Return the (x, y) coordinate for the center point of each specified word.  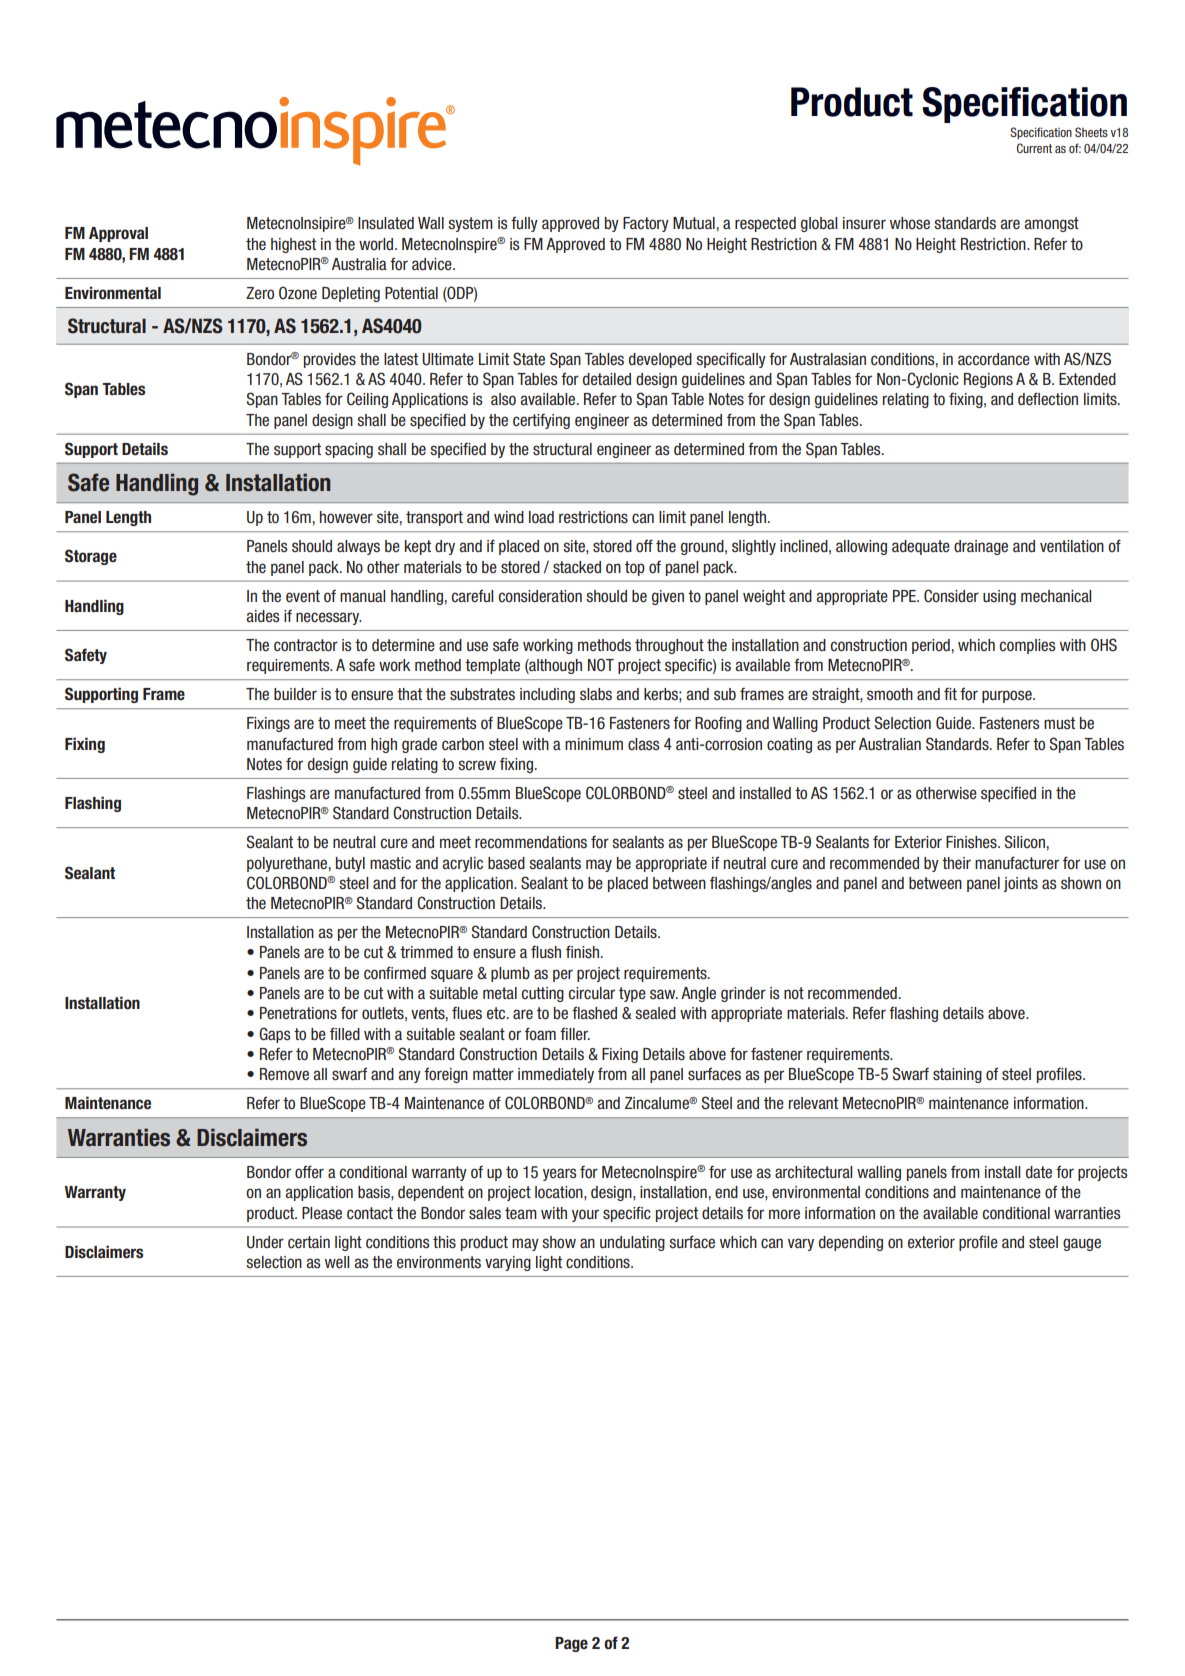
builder (295, 694)
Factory (646, 224)
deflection (1048, 399)
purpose (1008, 696)
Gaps (275, 1035)
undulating (632, 1243)
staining (957, 1075)
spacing (349, 450)
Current (1034, 148)
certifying (541, 421)
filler (575, 1033)
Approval (118, 234)
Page (571, 1644)
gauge (1082, 1244)
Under (265, 1242)
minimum (594, 744)
